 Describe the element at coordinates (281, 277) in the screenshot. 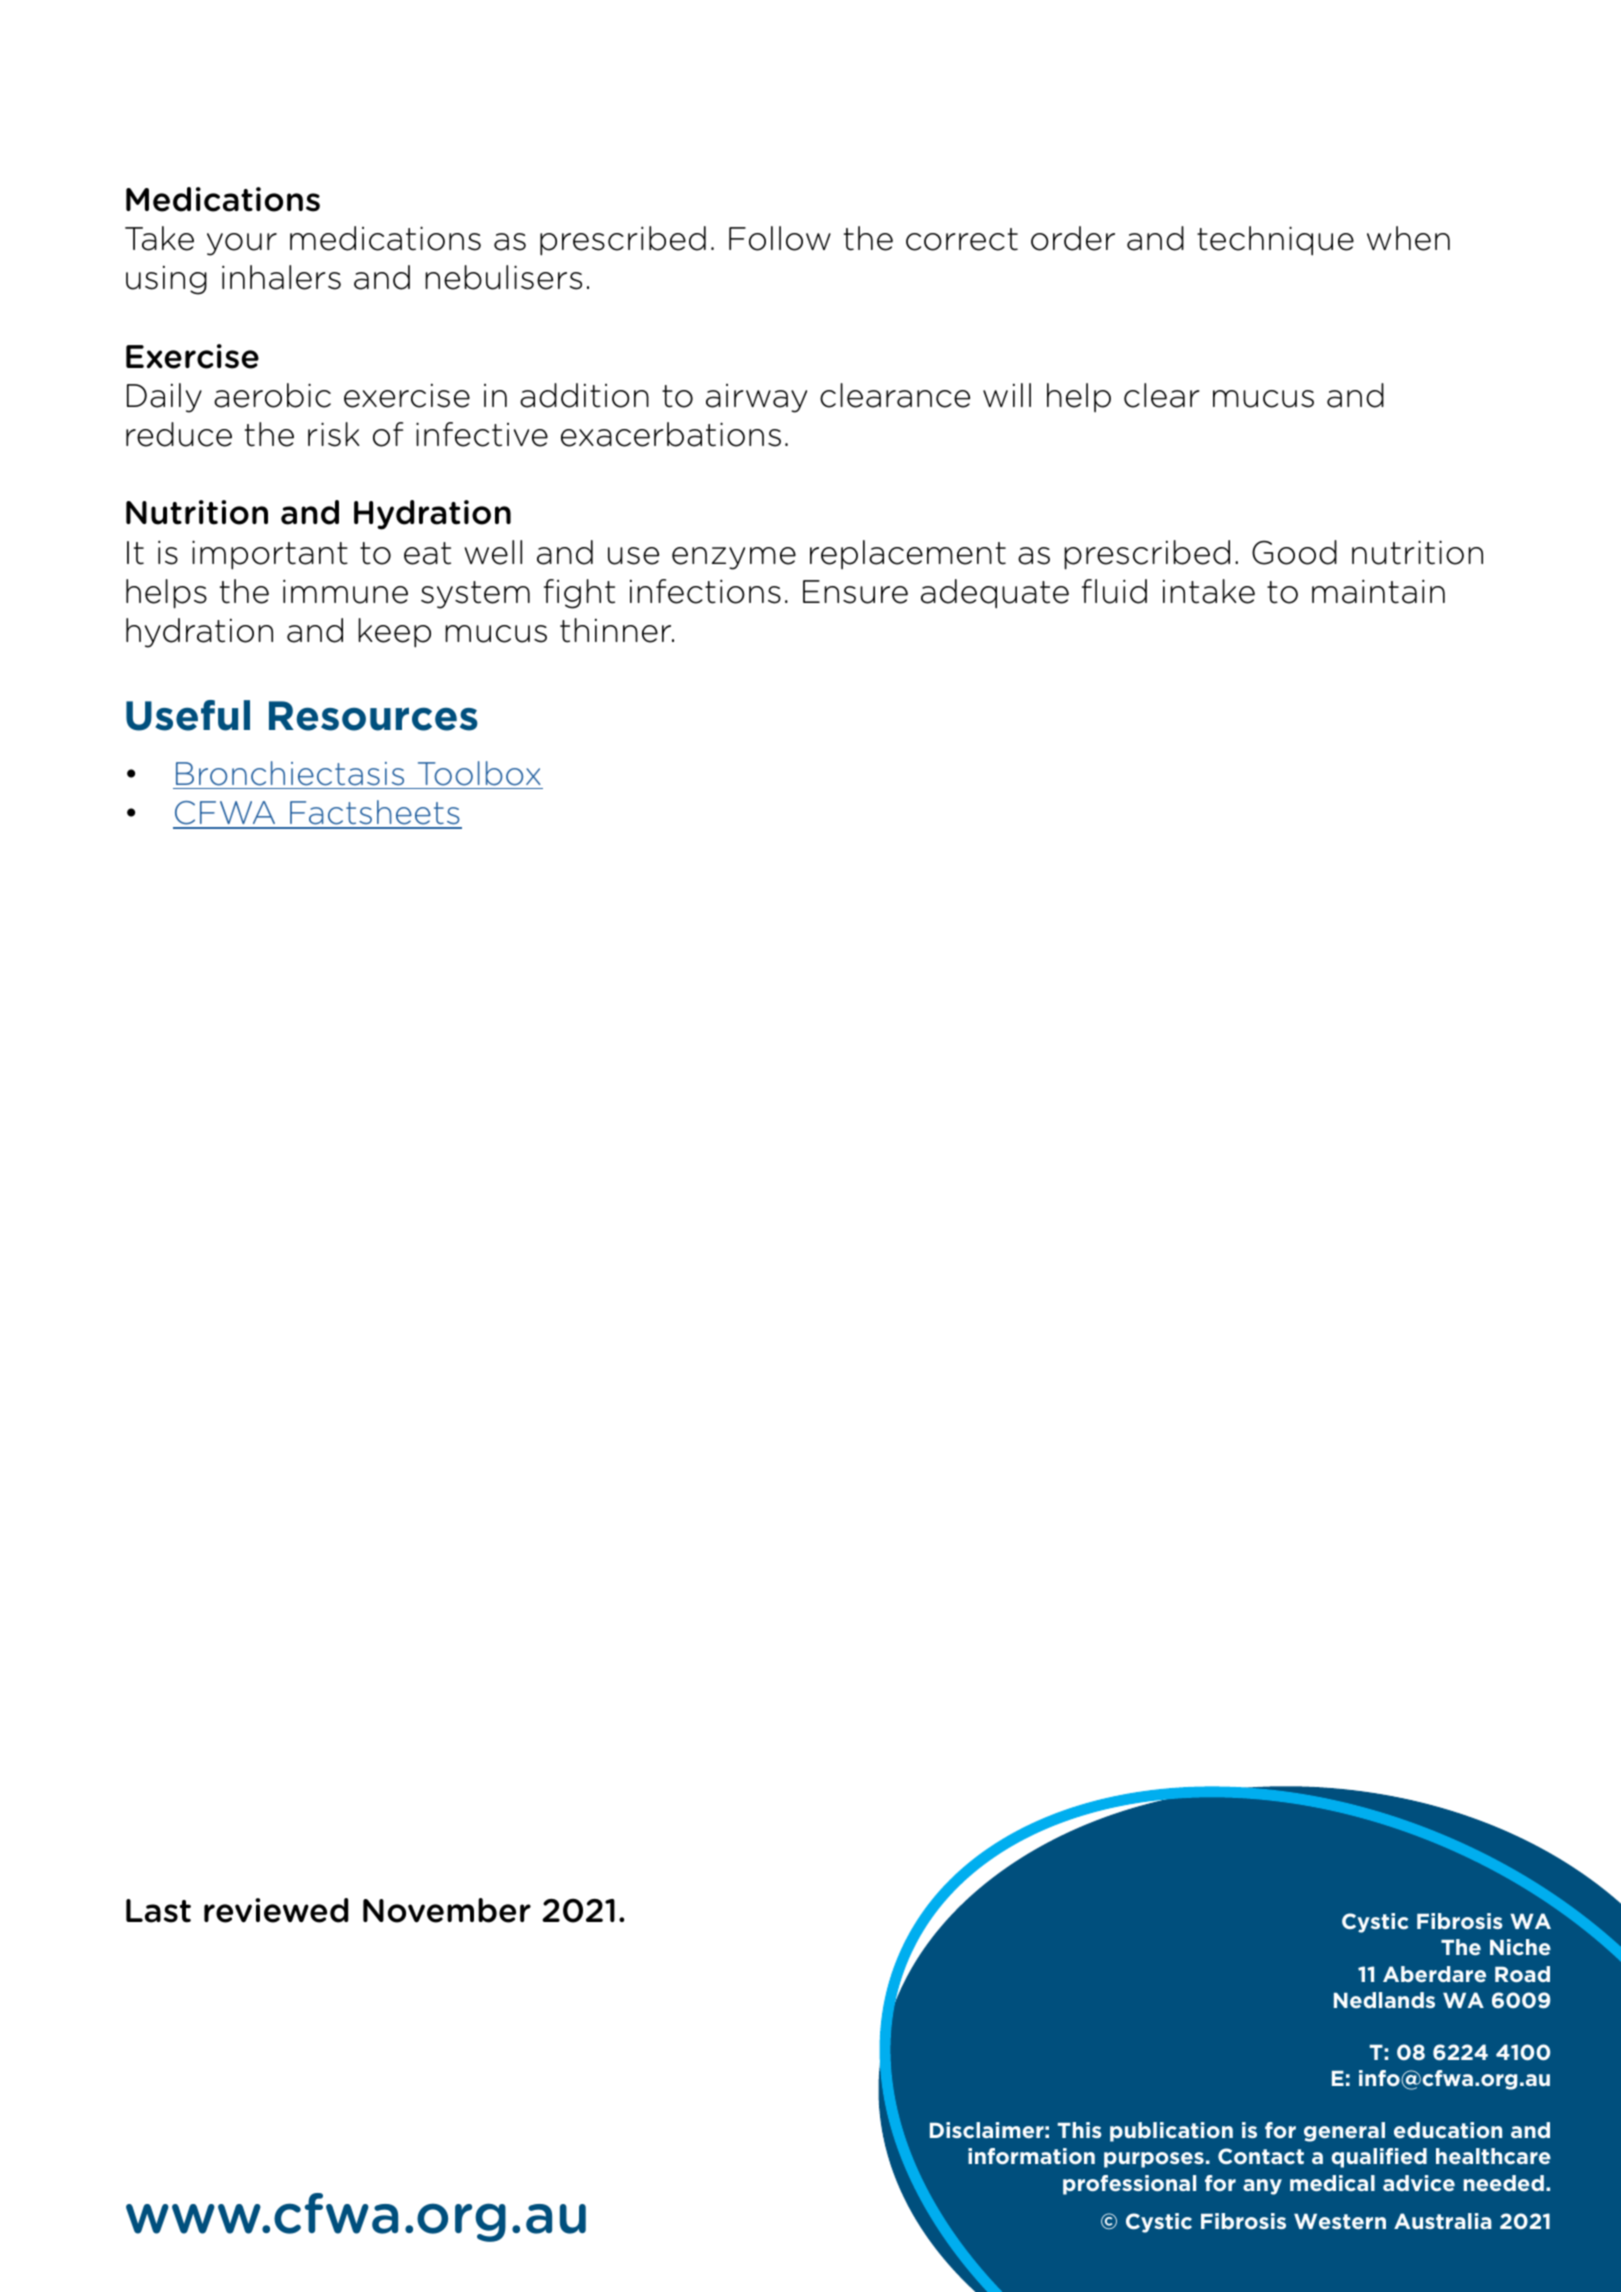

I see `inhalers` at that location.
